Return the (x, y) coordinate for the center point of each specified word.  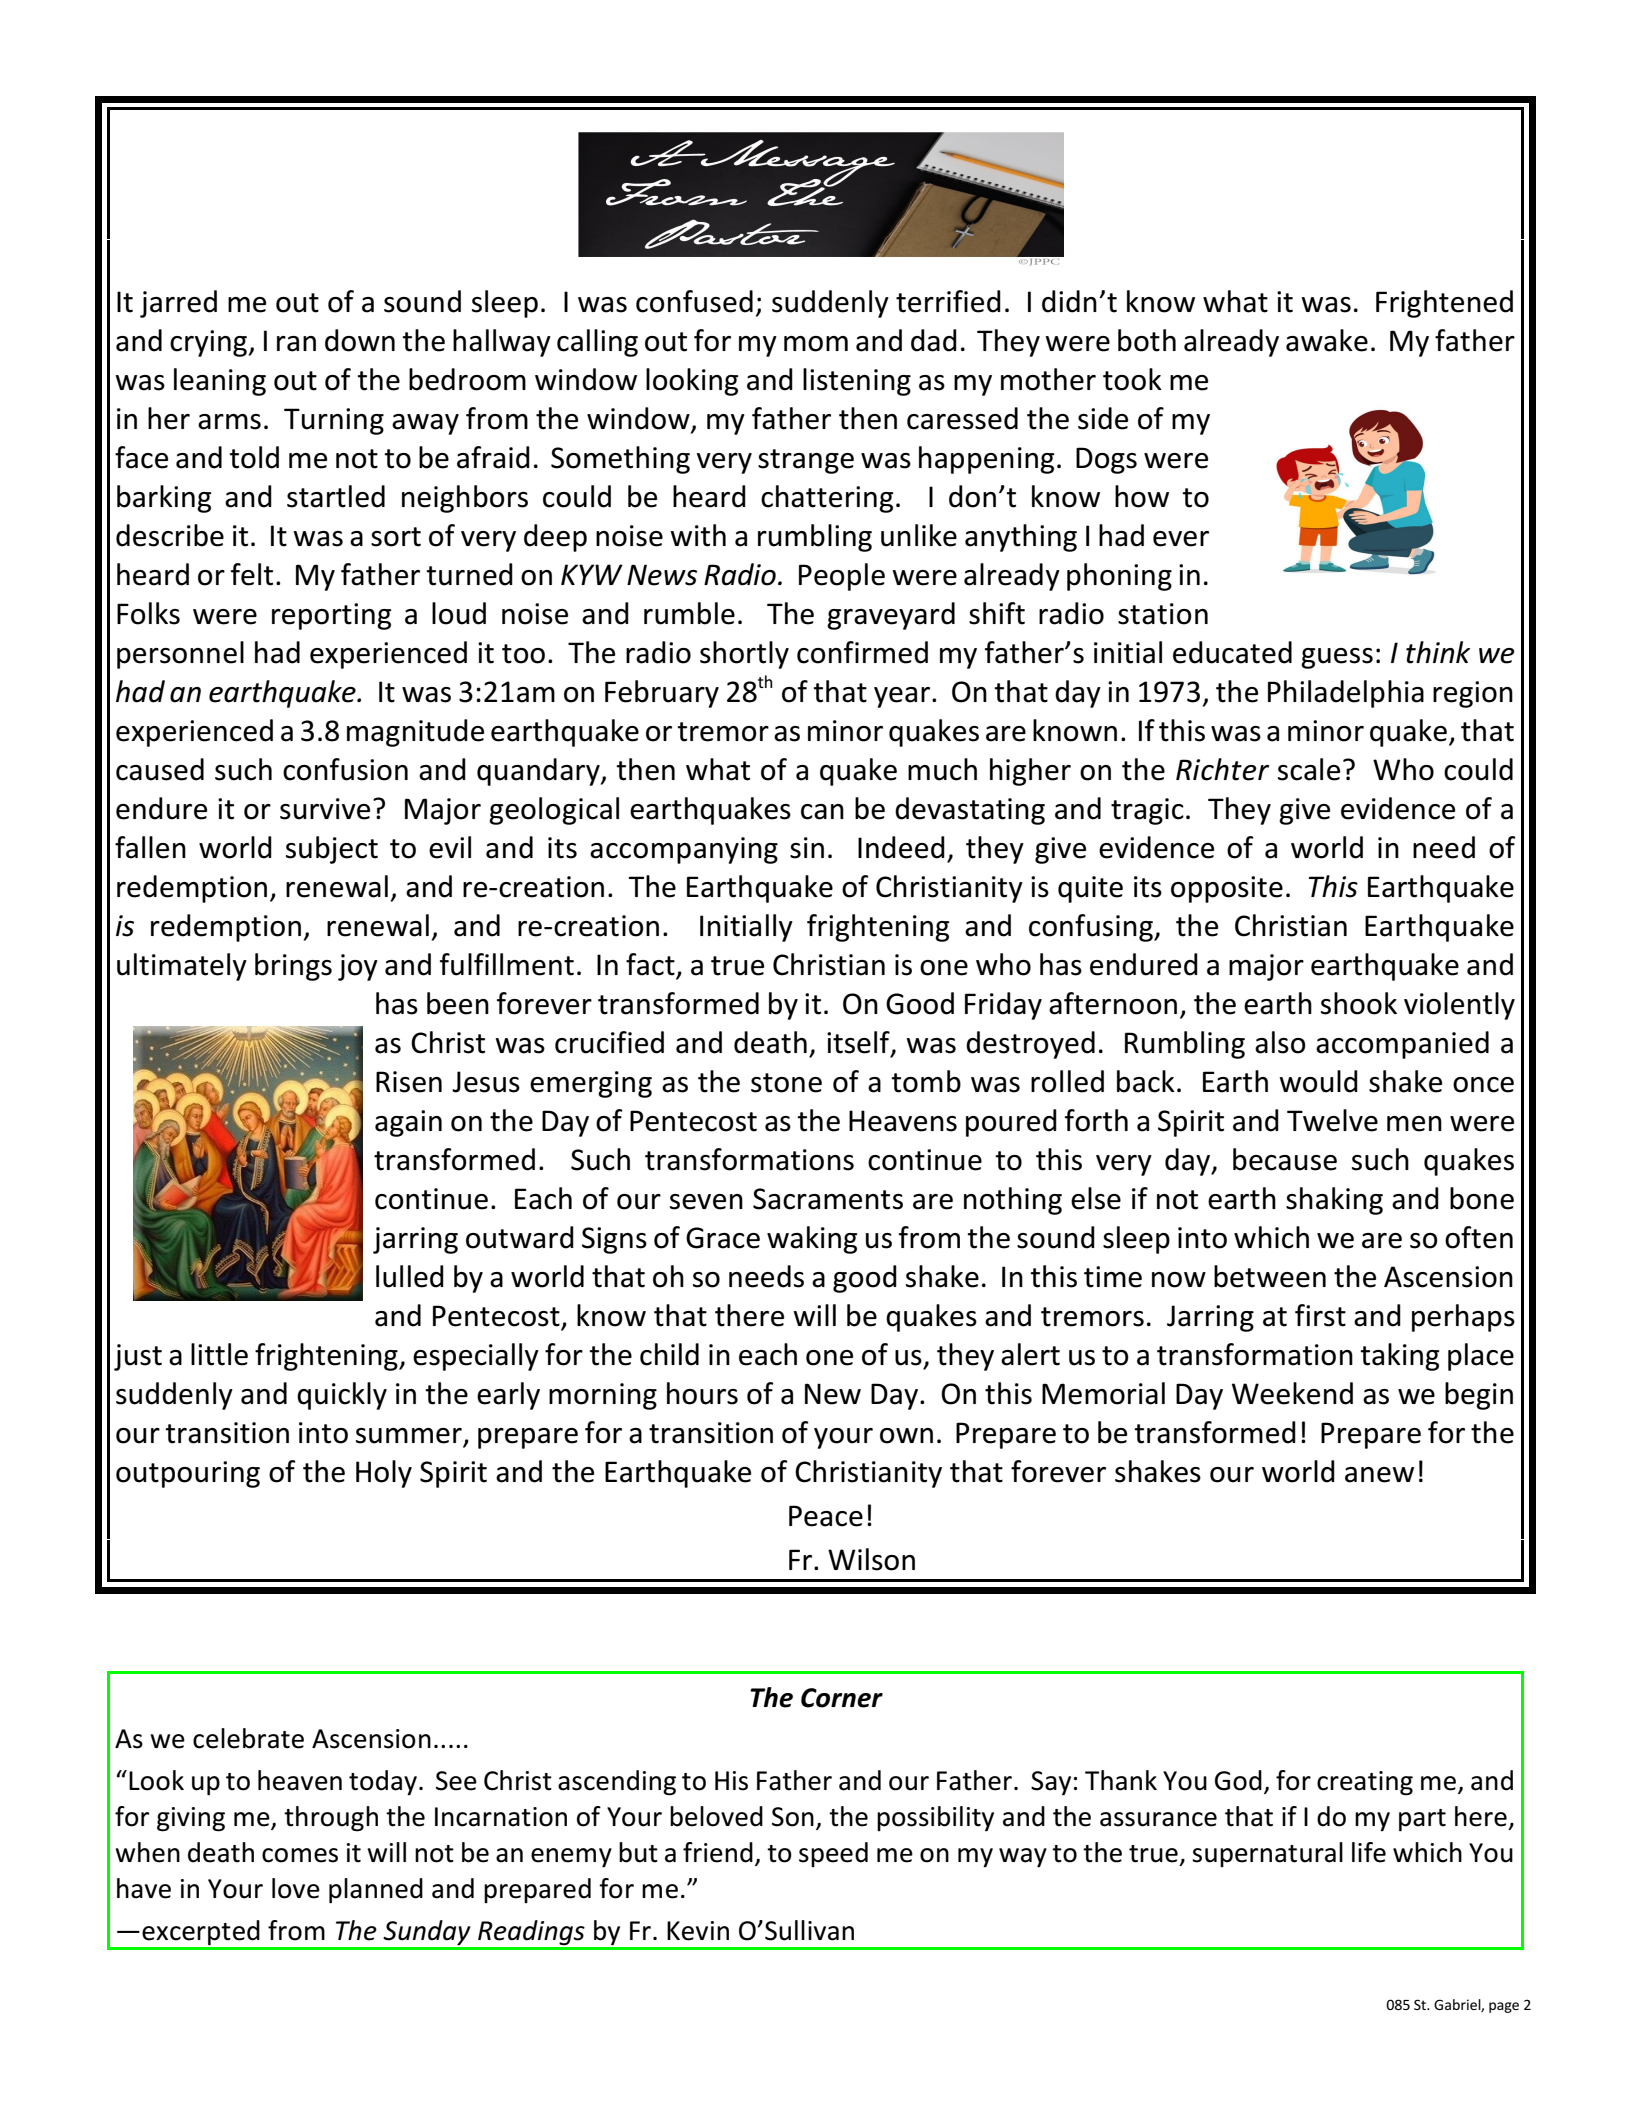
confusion (345, 769)
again (408, 1123)
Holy (384, 1474)
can (822, 812)
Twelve (1332, 1120)
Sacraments (828, 1199)
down (360, 340)
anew (1379, 1475)
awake (1327, 340)
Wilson (871, 1559)
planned (376, 1891)
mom (816, 344)
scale (1309, 769)
